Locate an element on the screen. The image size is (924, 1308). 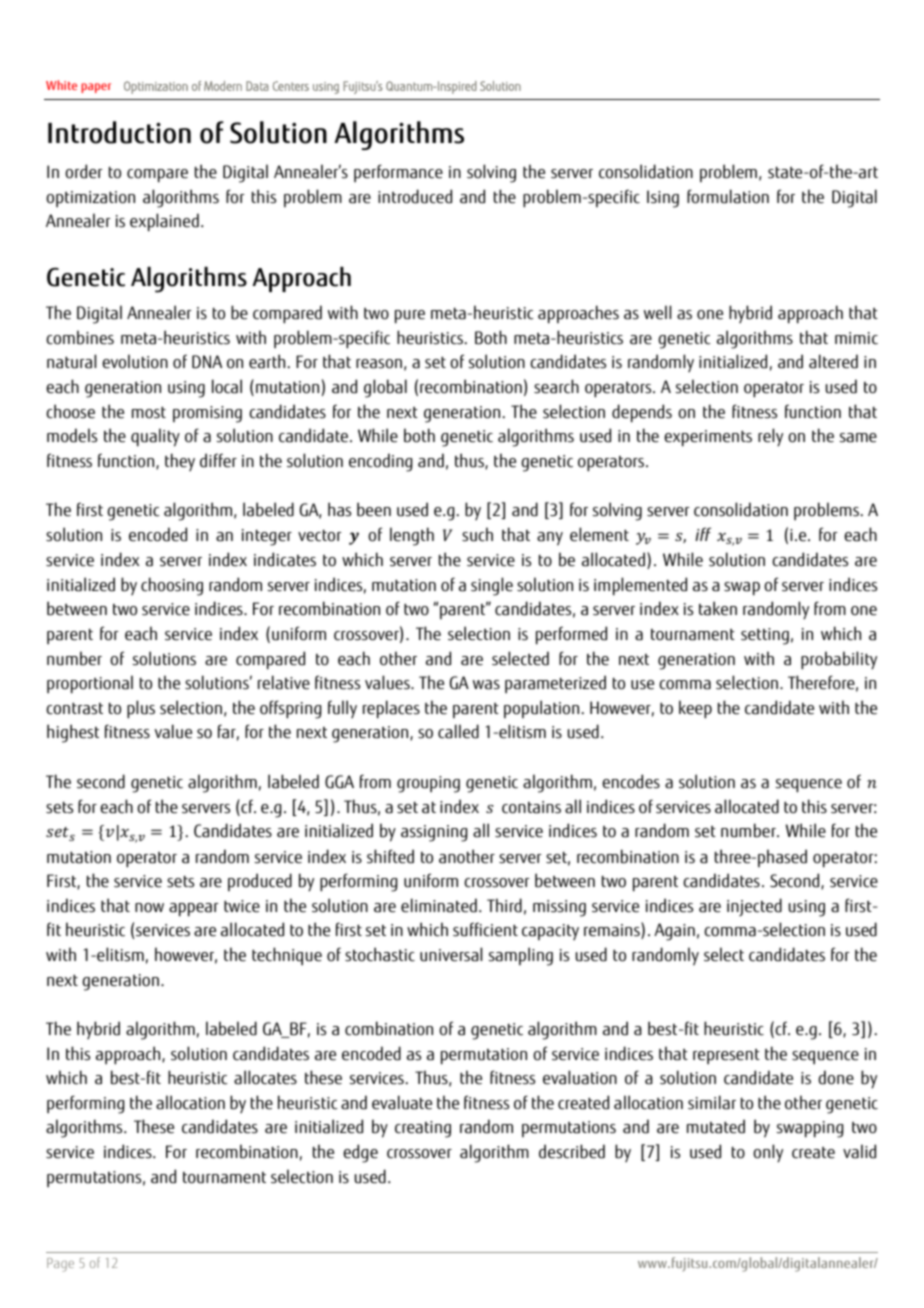
plus is located at coordinates (141, 709).
